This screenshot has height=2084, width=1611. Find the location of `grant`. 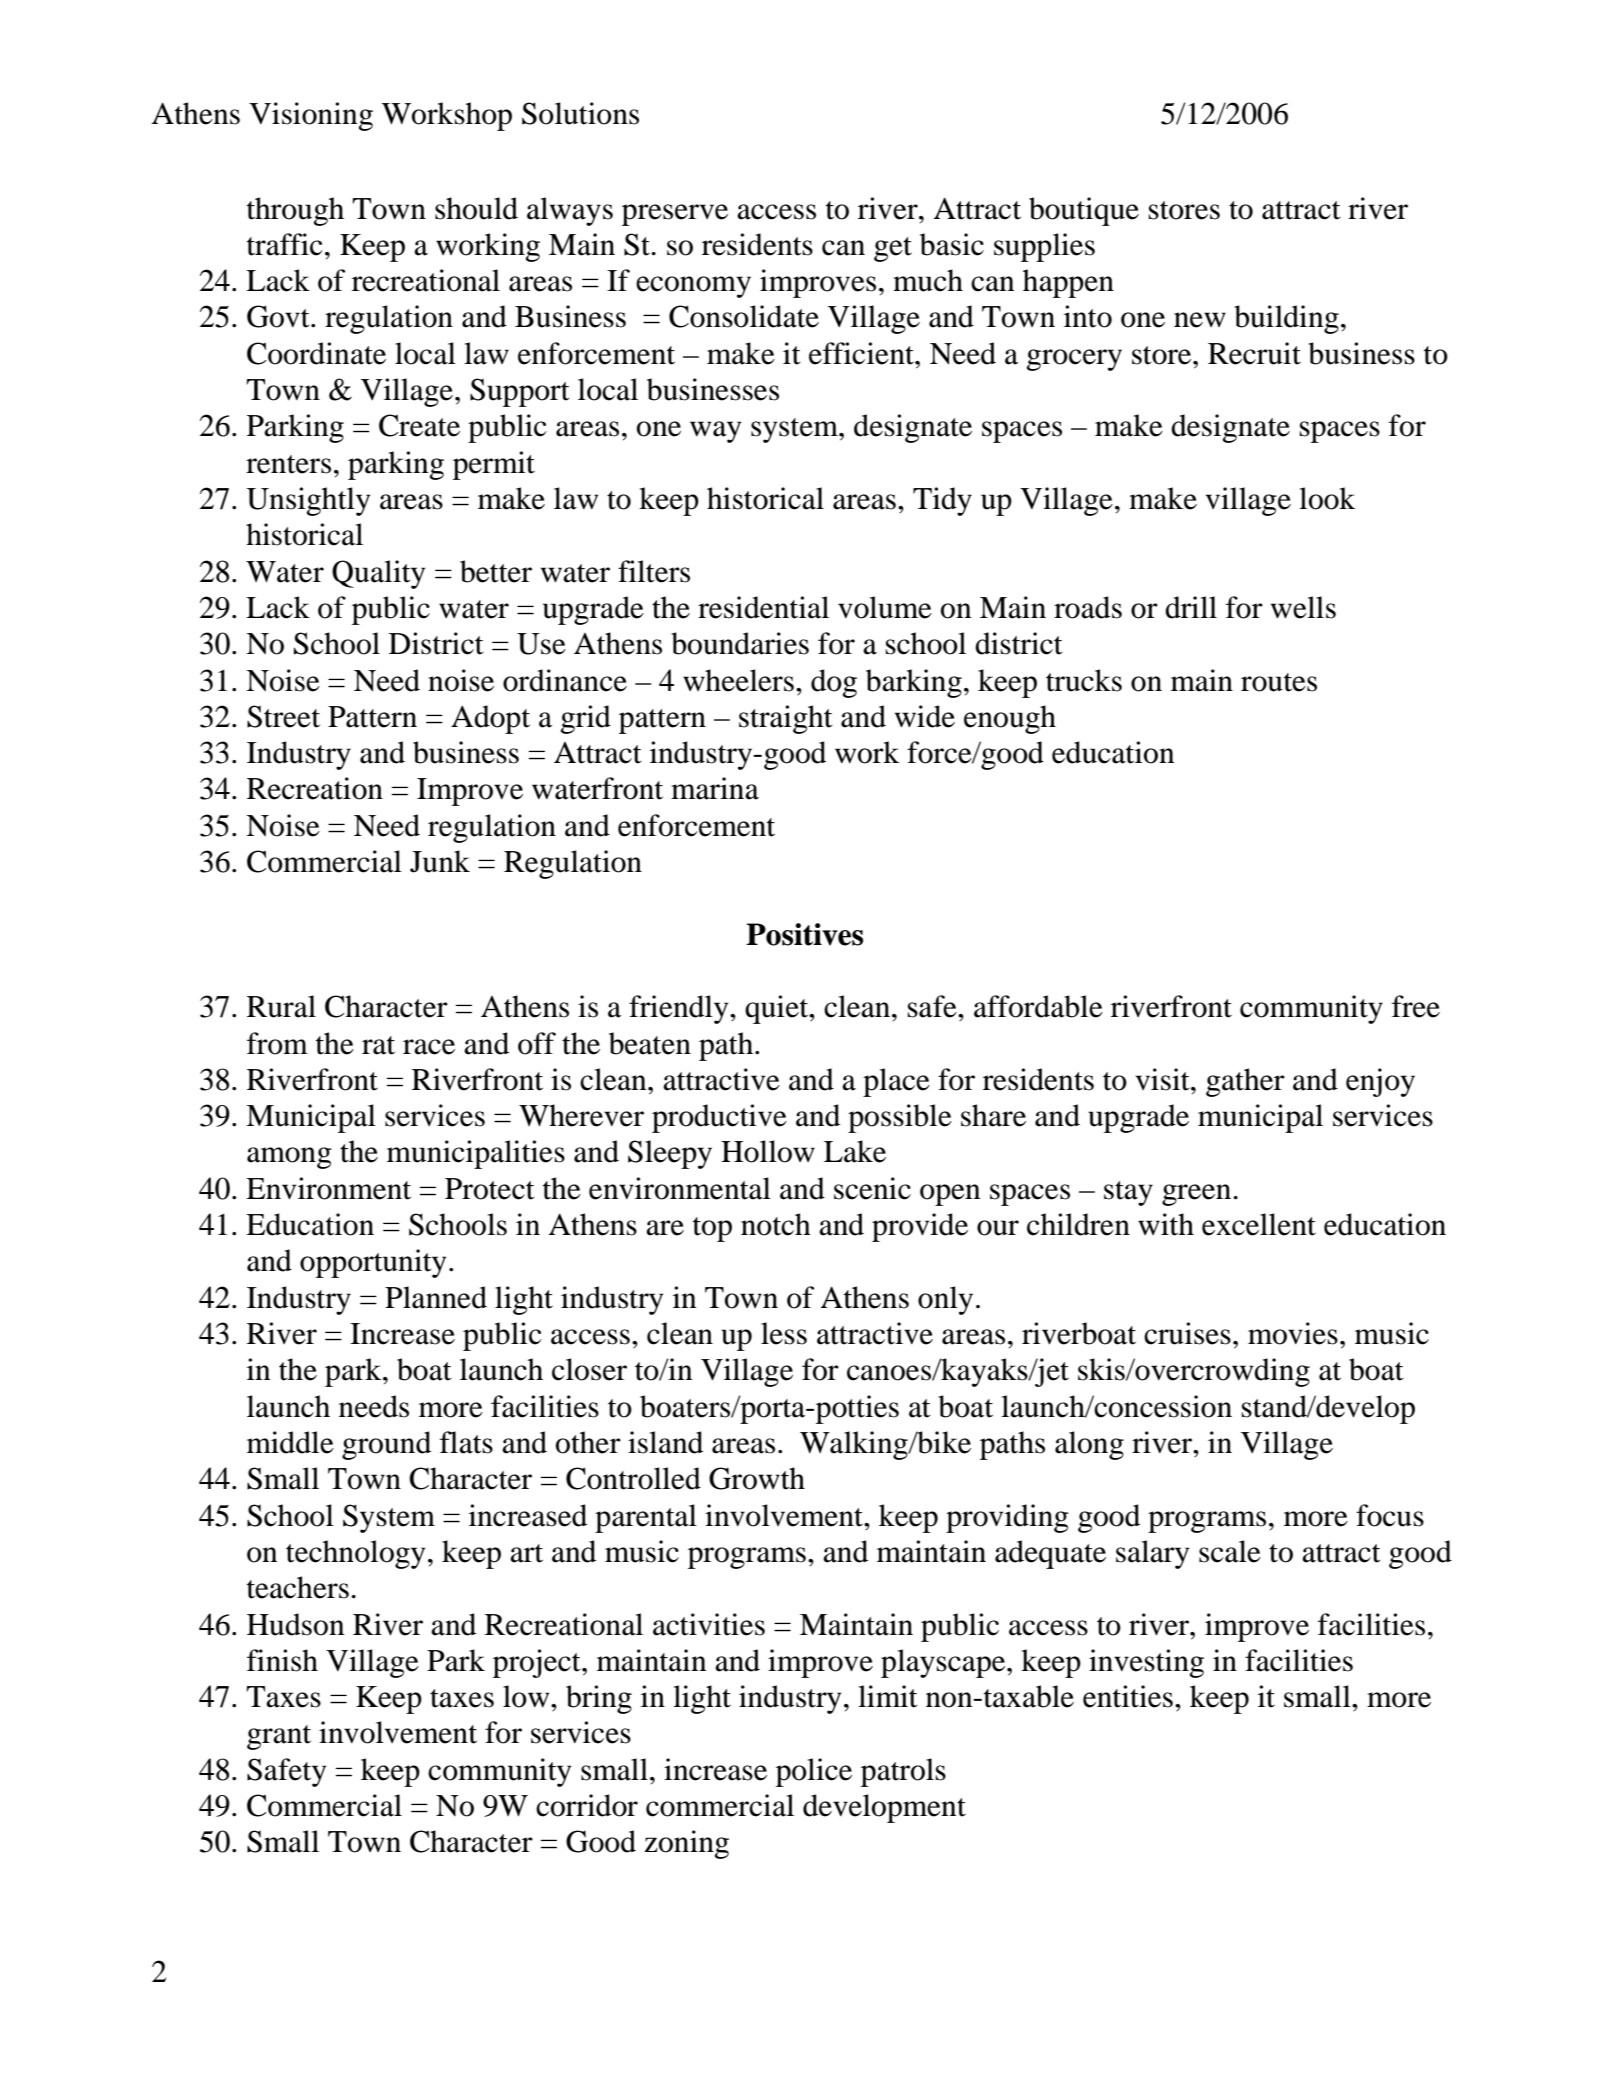

grant is located at coordinates (279, 1737).
